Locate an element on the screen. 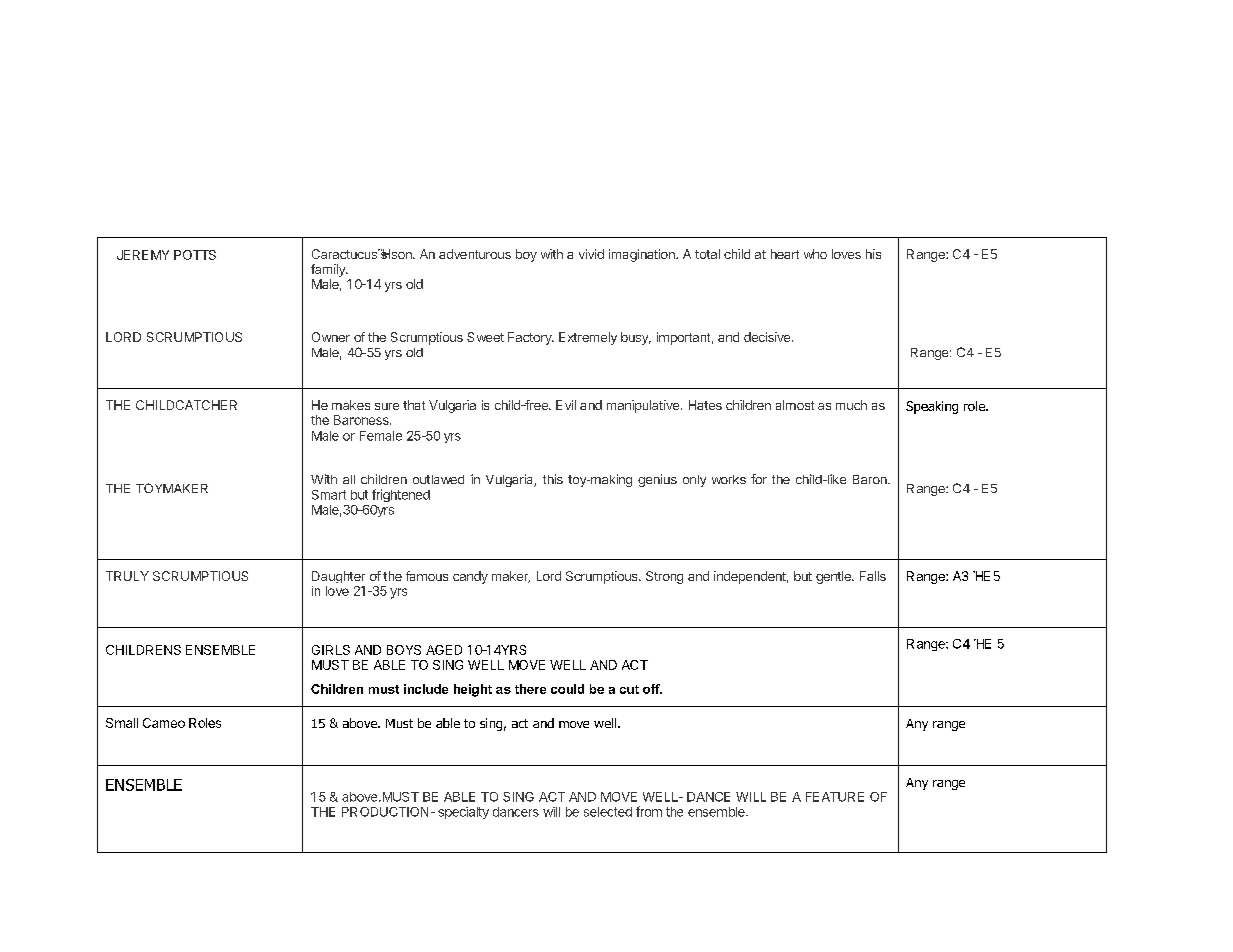  POTTS is located at coordinates (195, 255).
